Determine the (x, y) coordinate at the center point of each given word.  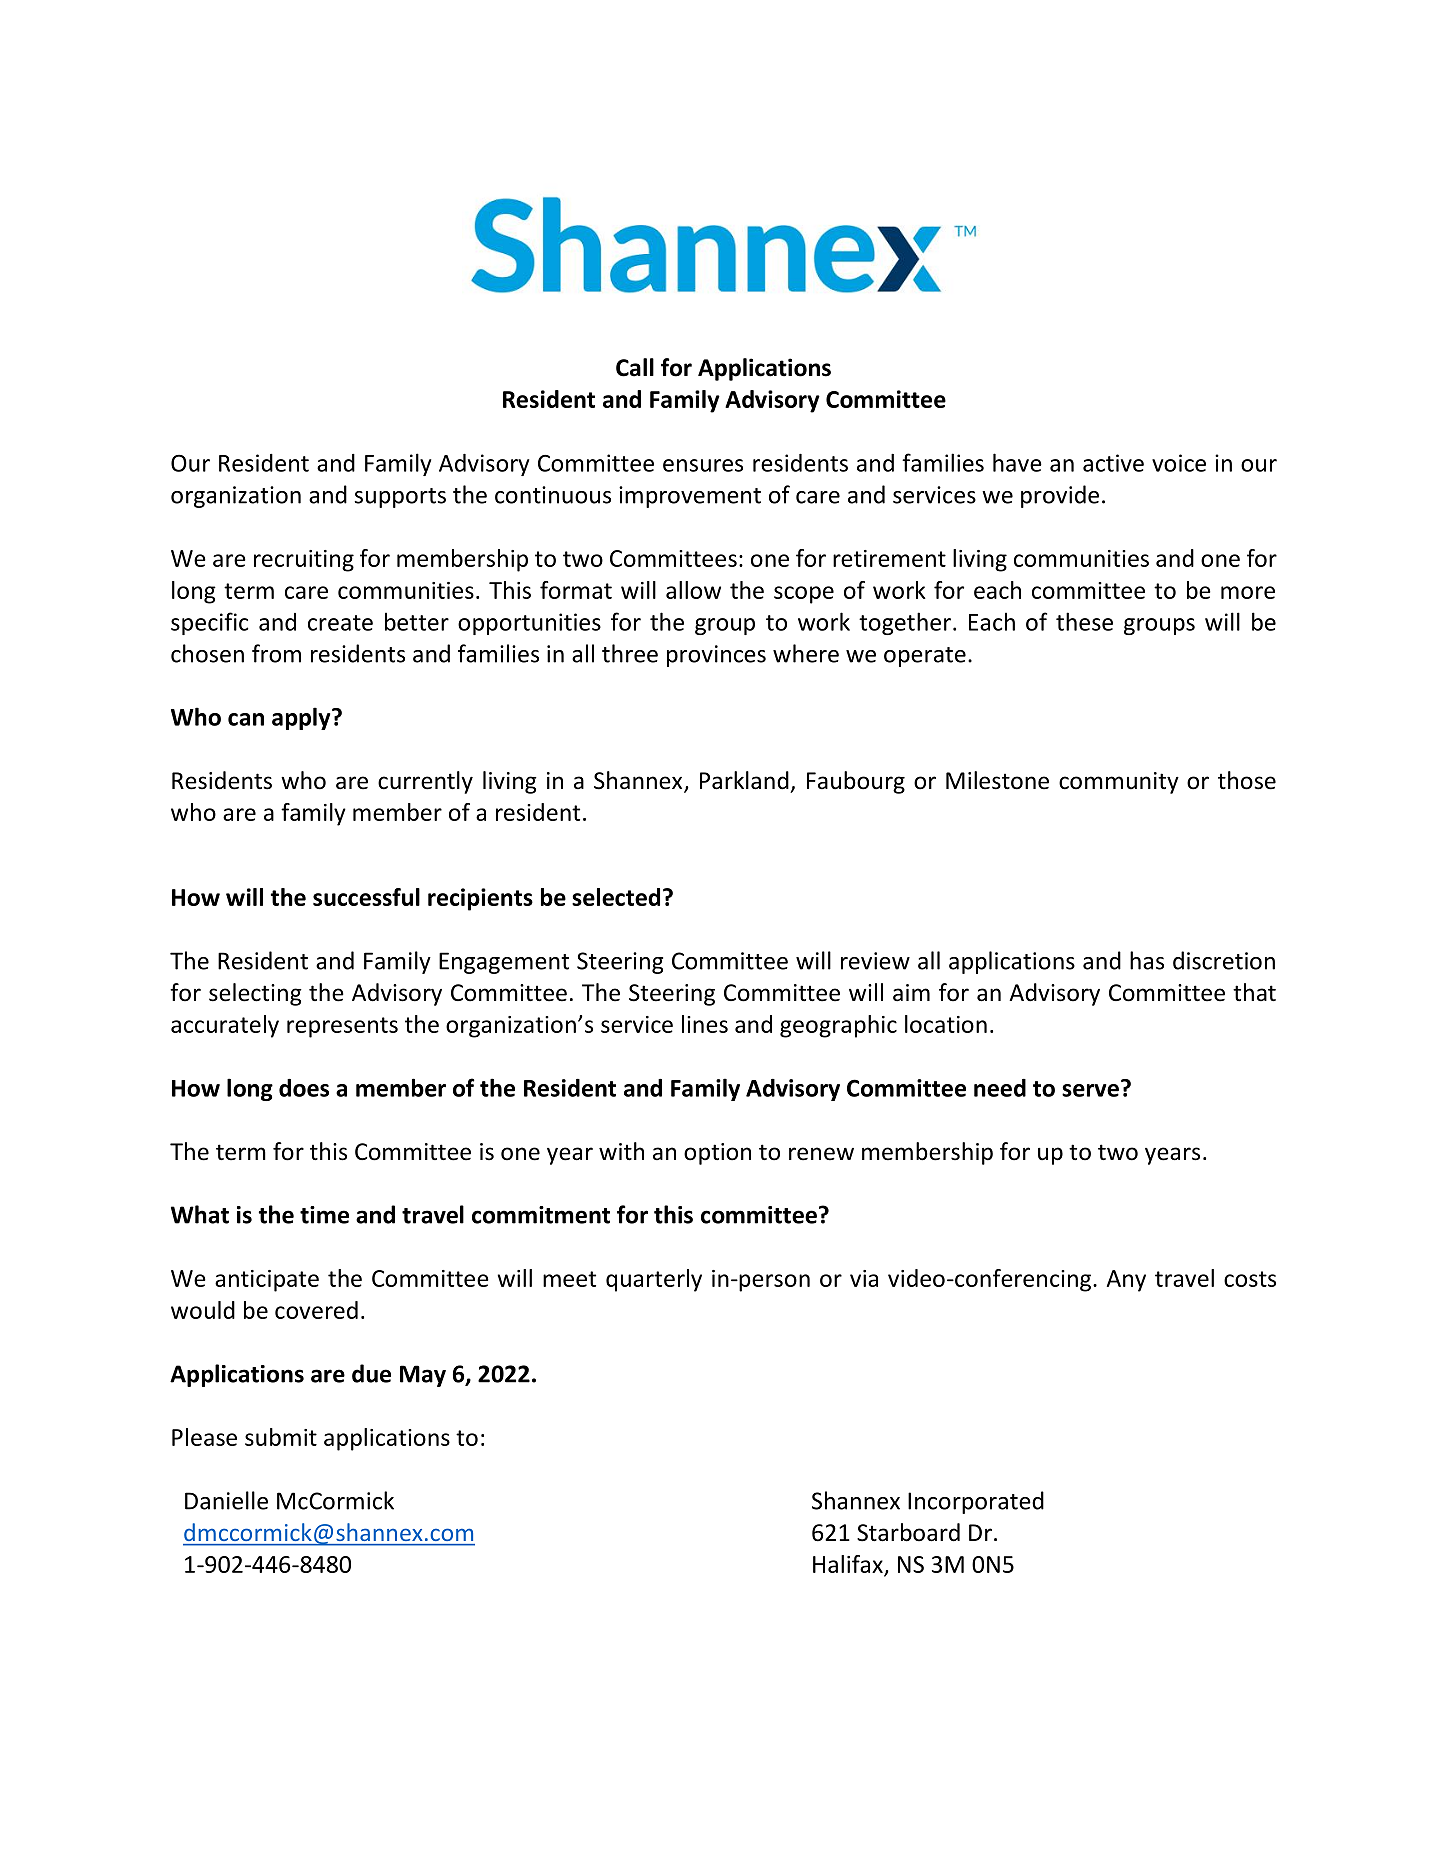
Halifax (848, 1564)
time (324, 1215)
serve (1090, 1090)
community (1119, 783)
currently (425, 782)
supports (400, 498)
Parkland (744, 780)
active (1113, 463)
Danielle (226, 1500)
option (717, 1154)
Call (635, 367)
